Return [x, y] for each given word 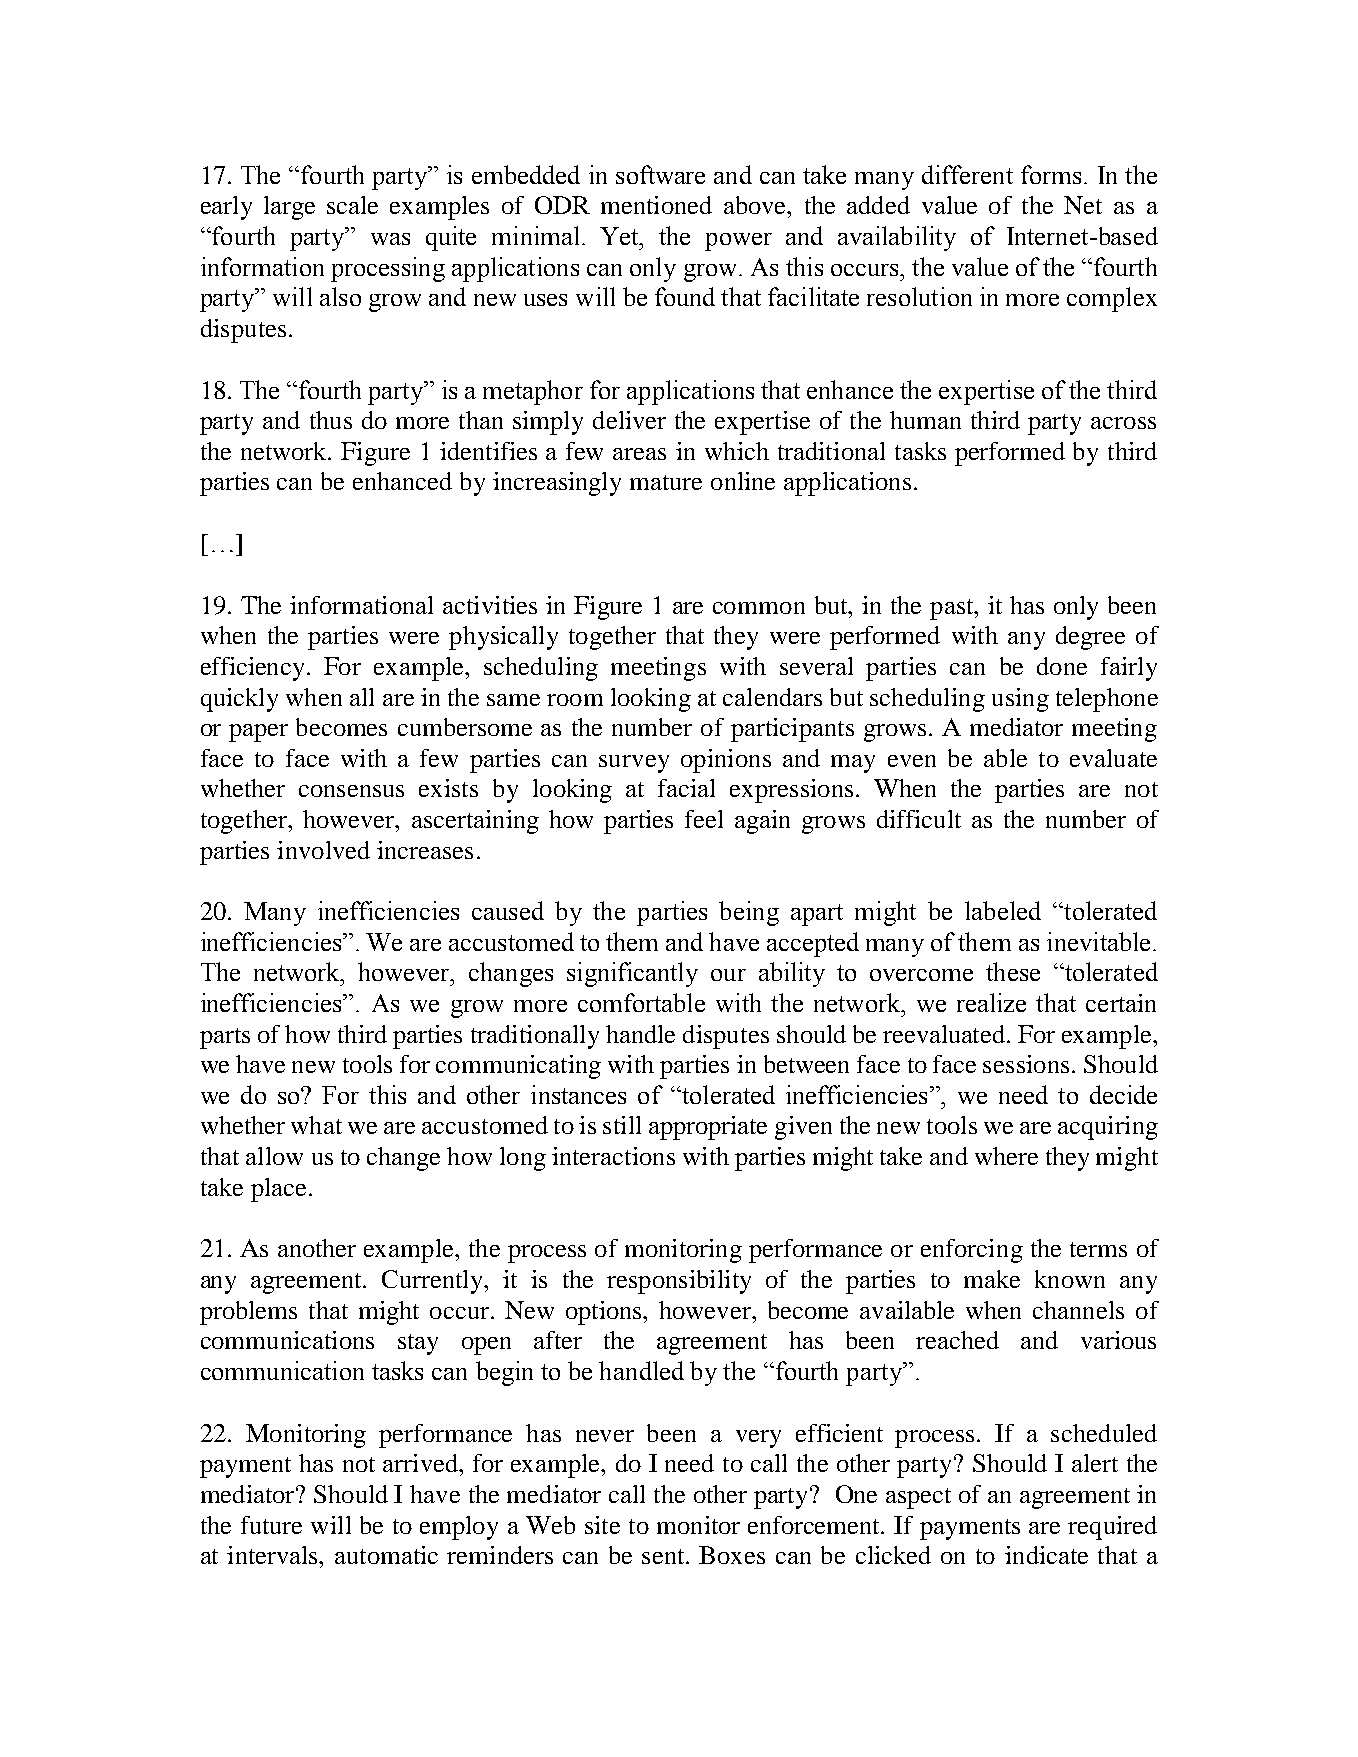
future [271, 1525]
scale [352, 205]
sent [664, 1556]
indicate [1046, 1555]
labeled [1003, 910]
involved [323, 850]
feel [704, 819]
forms [1051, 174]
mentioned [656, 205]
